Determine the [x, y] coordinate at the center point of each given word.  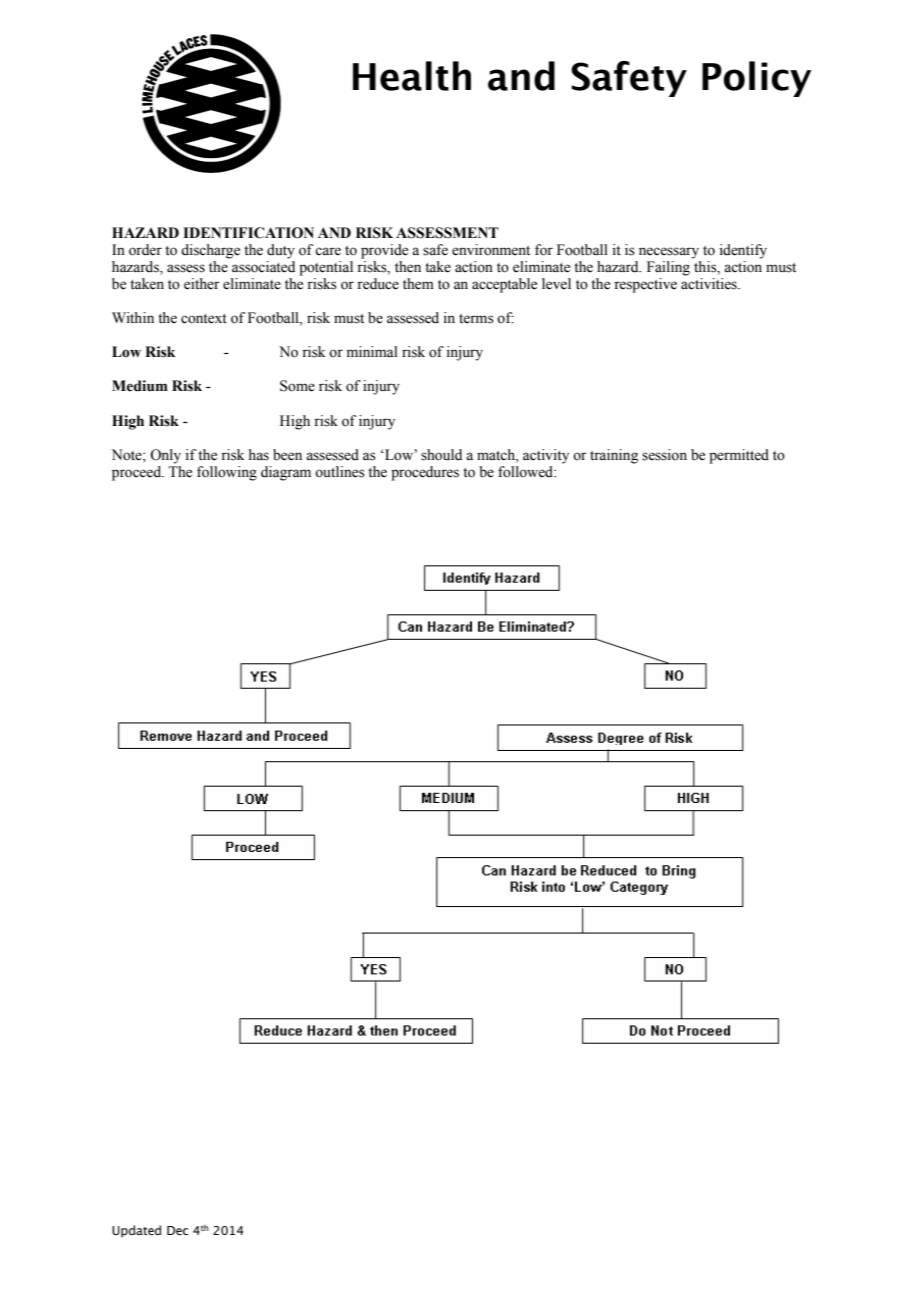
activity [546, 456]
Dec [177, 1230]
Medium [140, 386]
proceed [138, 473]
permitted [739, 456]
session [664, 455]
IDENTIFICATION [248, 233]
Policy [756, 79]
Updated [136, 1231]
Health [412, 76]
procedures [425, 473]
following [227, 473]
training [614, 456]
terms [476, 319]
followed [527, 472]
